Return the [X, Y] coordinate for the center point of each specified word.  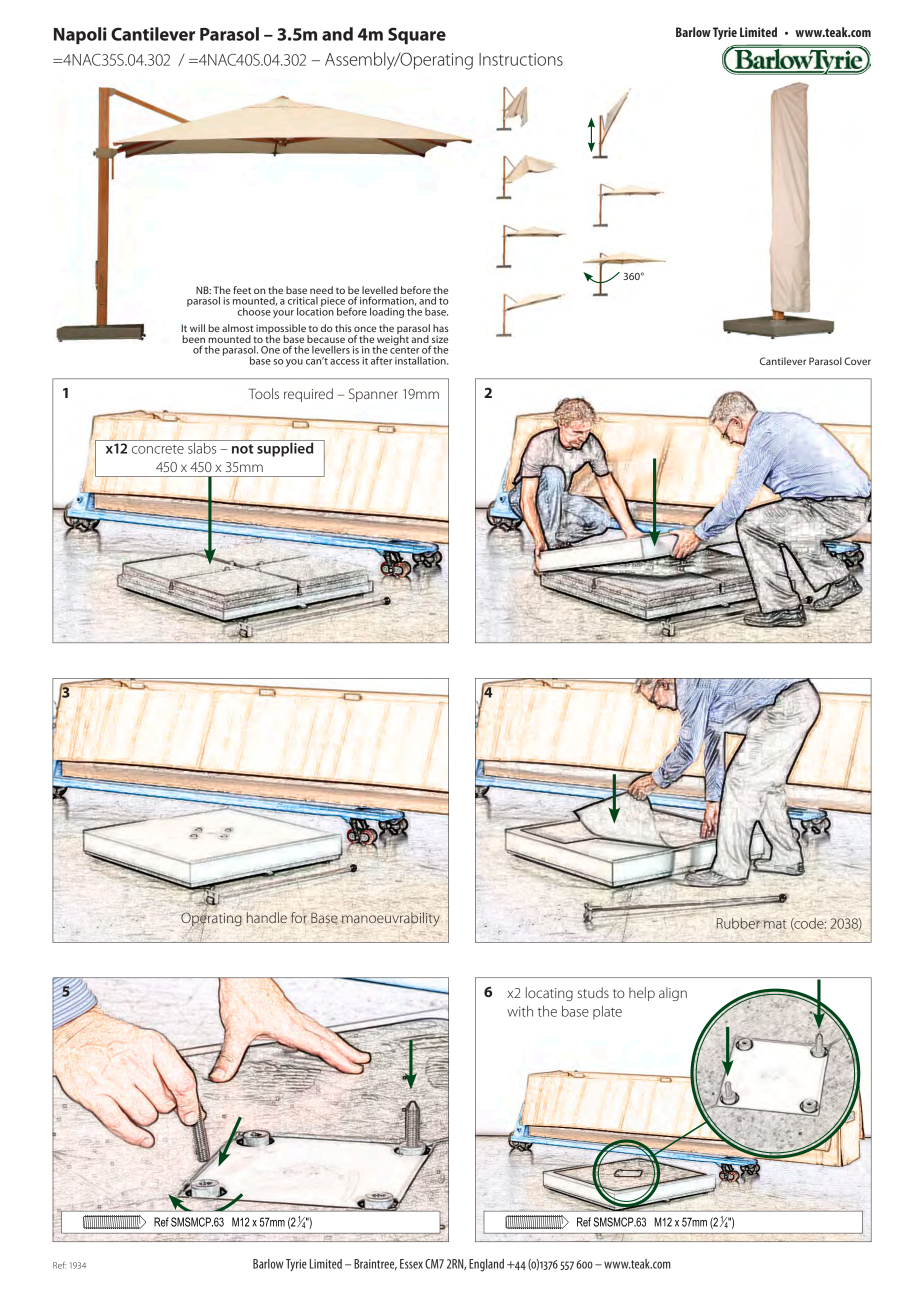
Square [417, 35]
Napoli [80, 35]
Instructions [521, 59]
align [673, 994]
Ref [59, 1265]
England [486, 1265]
